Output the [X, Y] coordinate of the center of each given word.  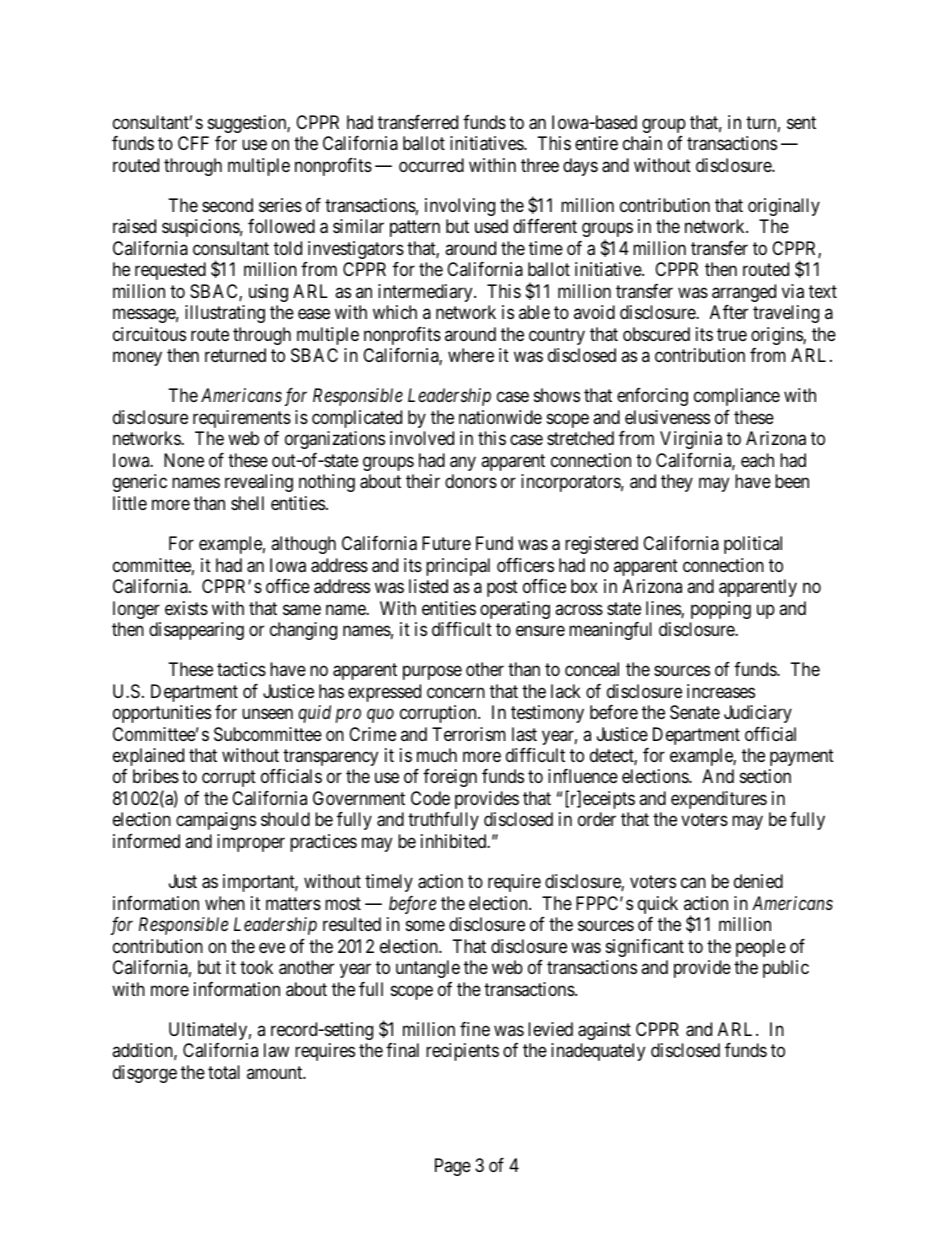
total [224, 1072]
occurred [431, 165]
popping [721, 610]
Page [453, 1167]
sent [801, 122]
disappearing [196, 631]
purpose [432, 673]
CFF [193, 143]
